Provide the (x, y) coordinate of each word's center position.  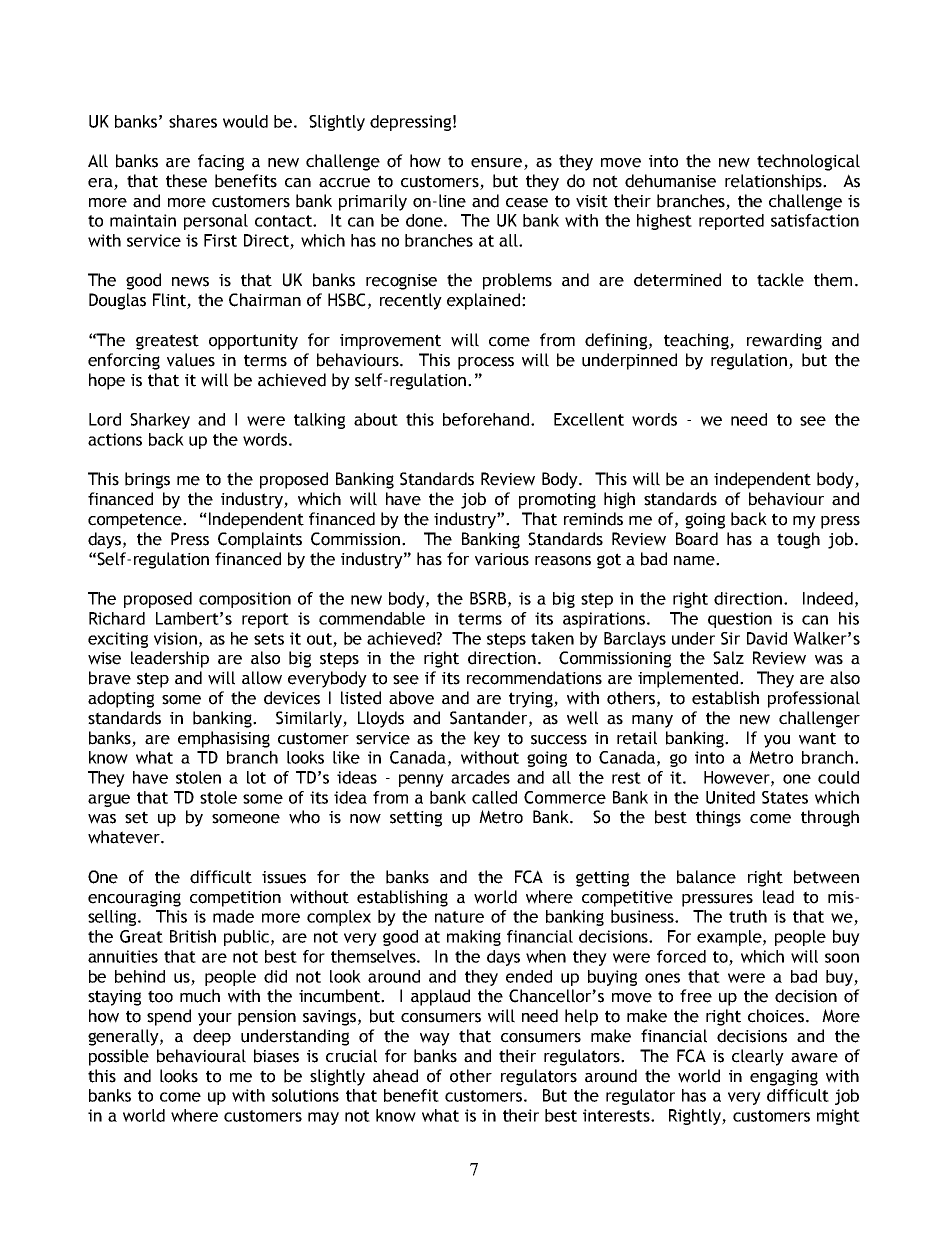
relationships (774, 182)
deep (212, 1037)
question (740, 620)
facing (221, 162)
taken (552, 638)
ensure (496, 163)
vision (175, 638)
